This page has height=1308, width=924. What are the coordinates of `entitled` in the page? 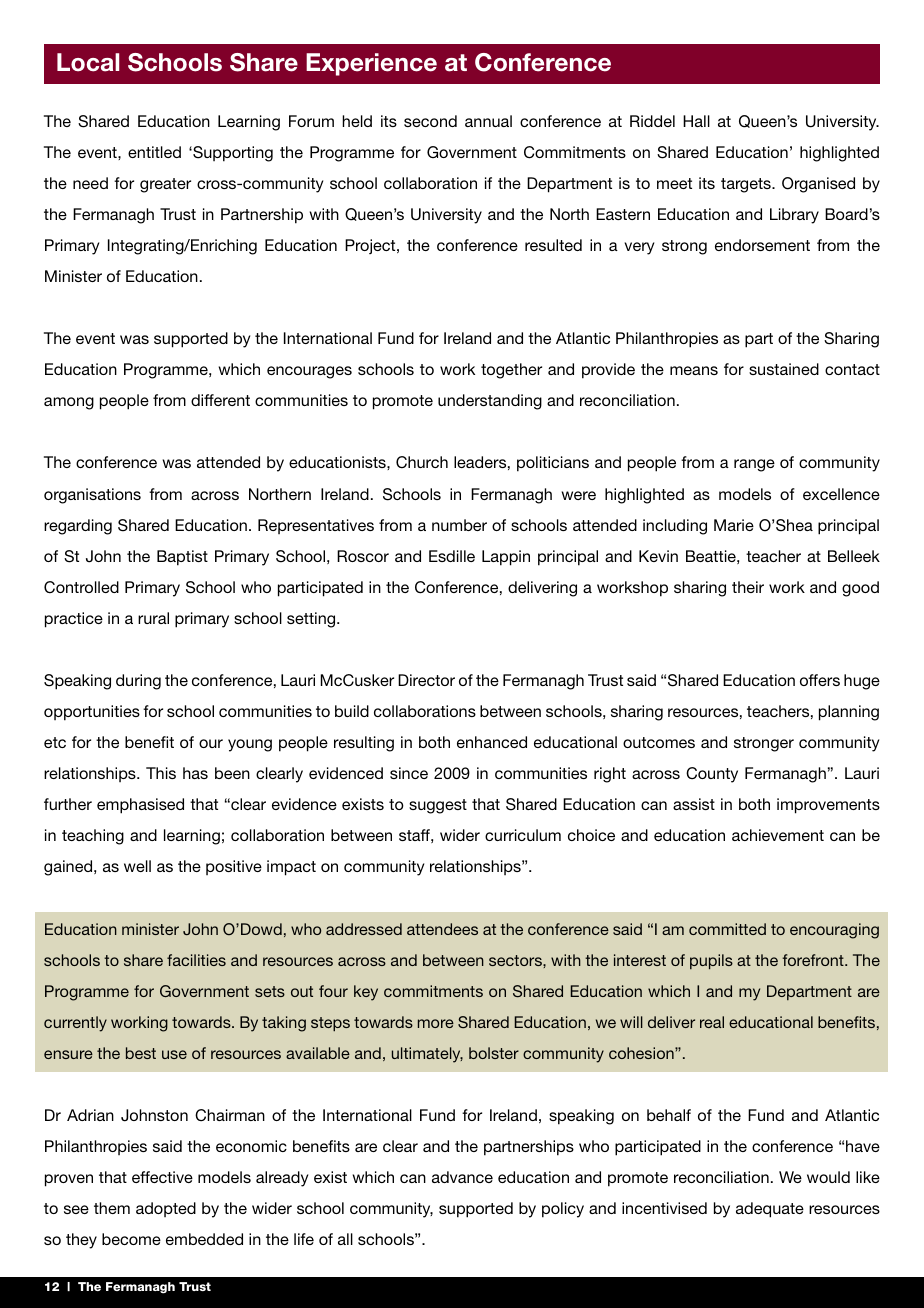 It's located at (154, 152).
